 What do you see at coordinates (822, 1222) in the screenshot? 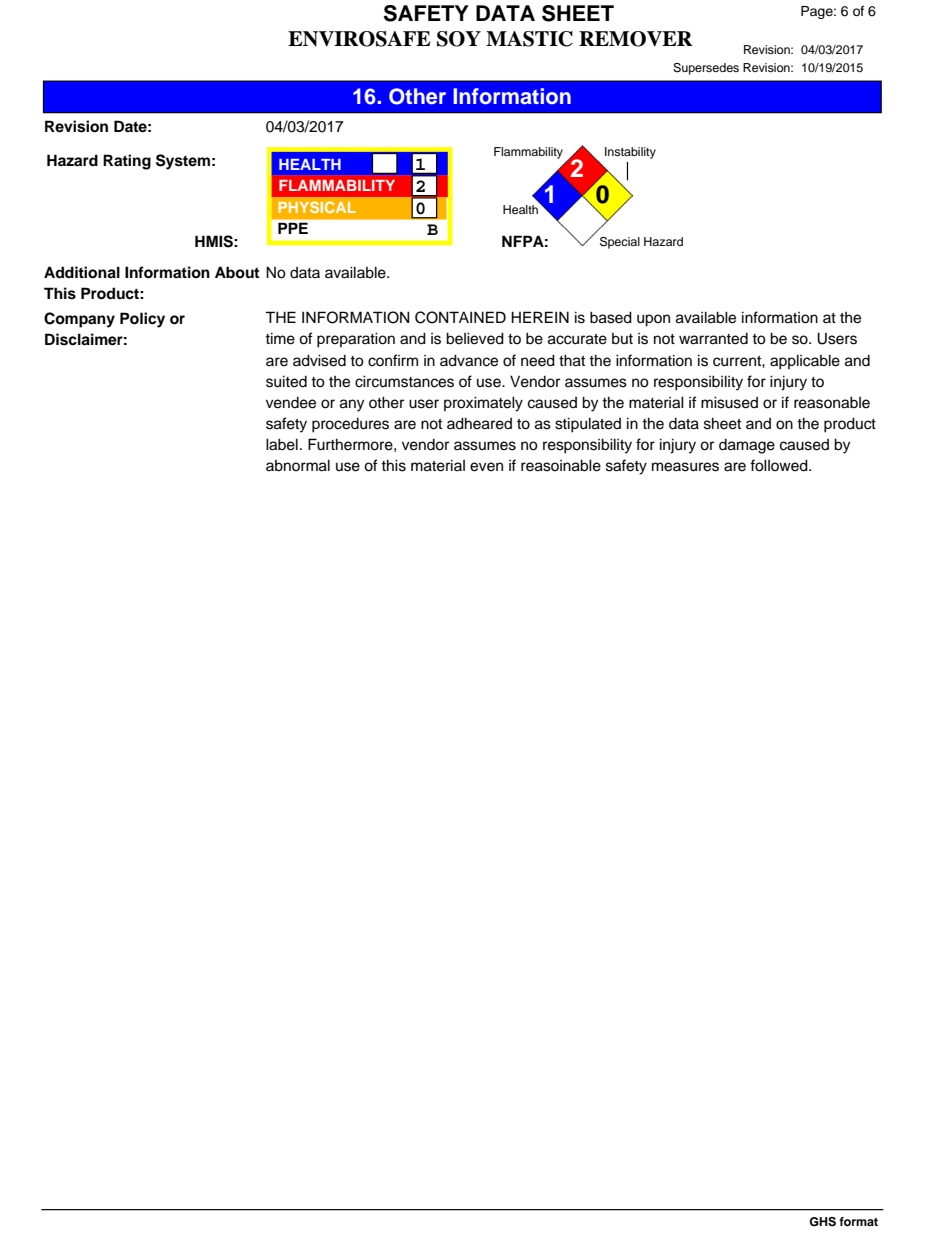
I see `GHS` at bounding box center [822, 1222].
